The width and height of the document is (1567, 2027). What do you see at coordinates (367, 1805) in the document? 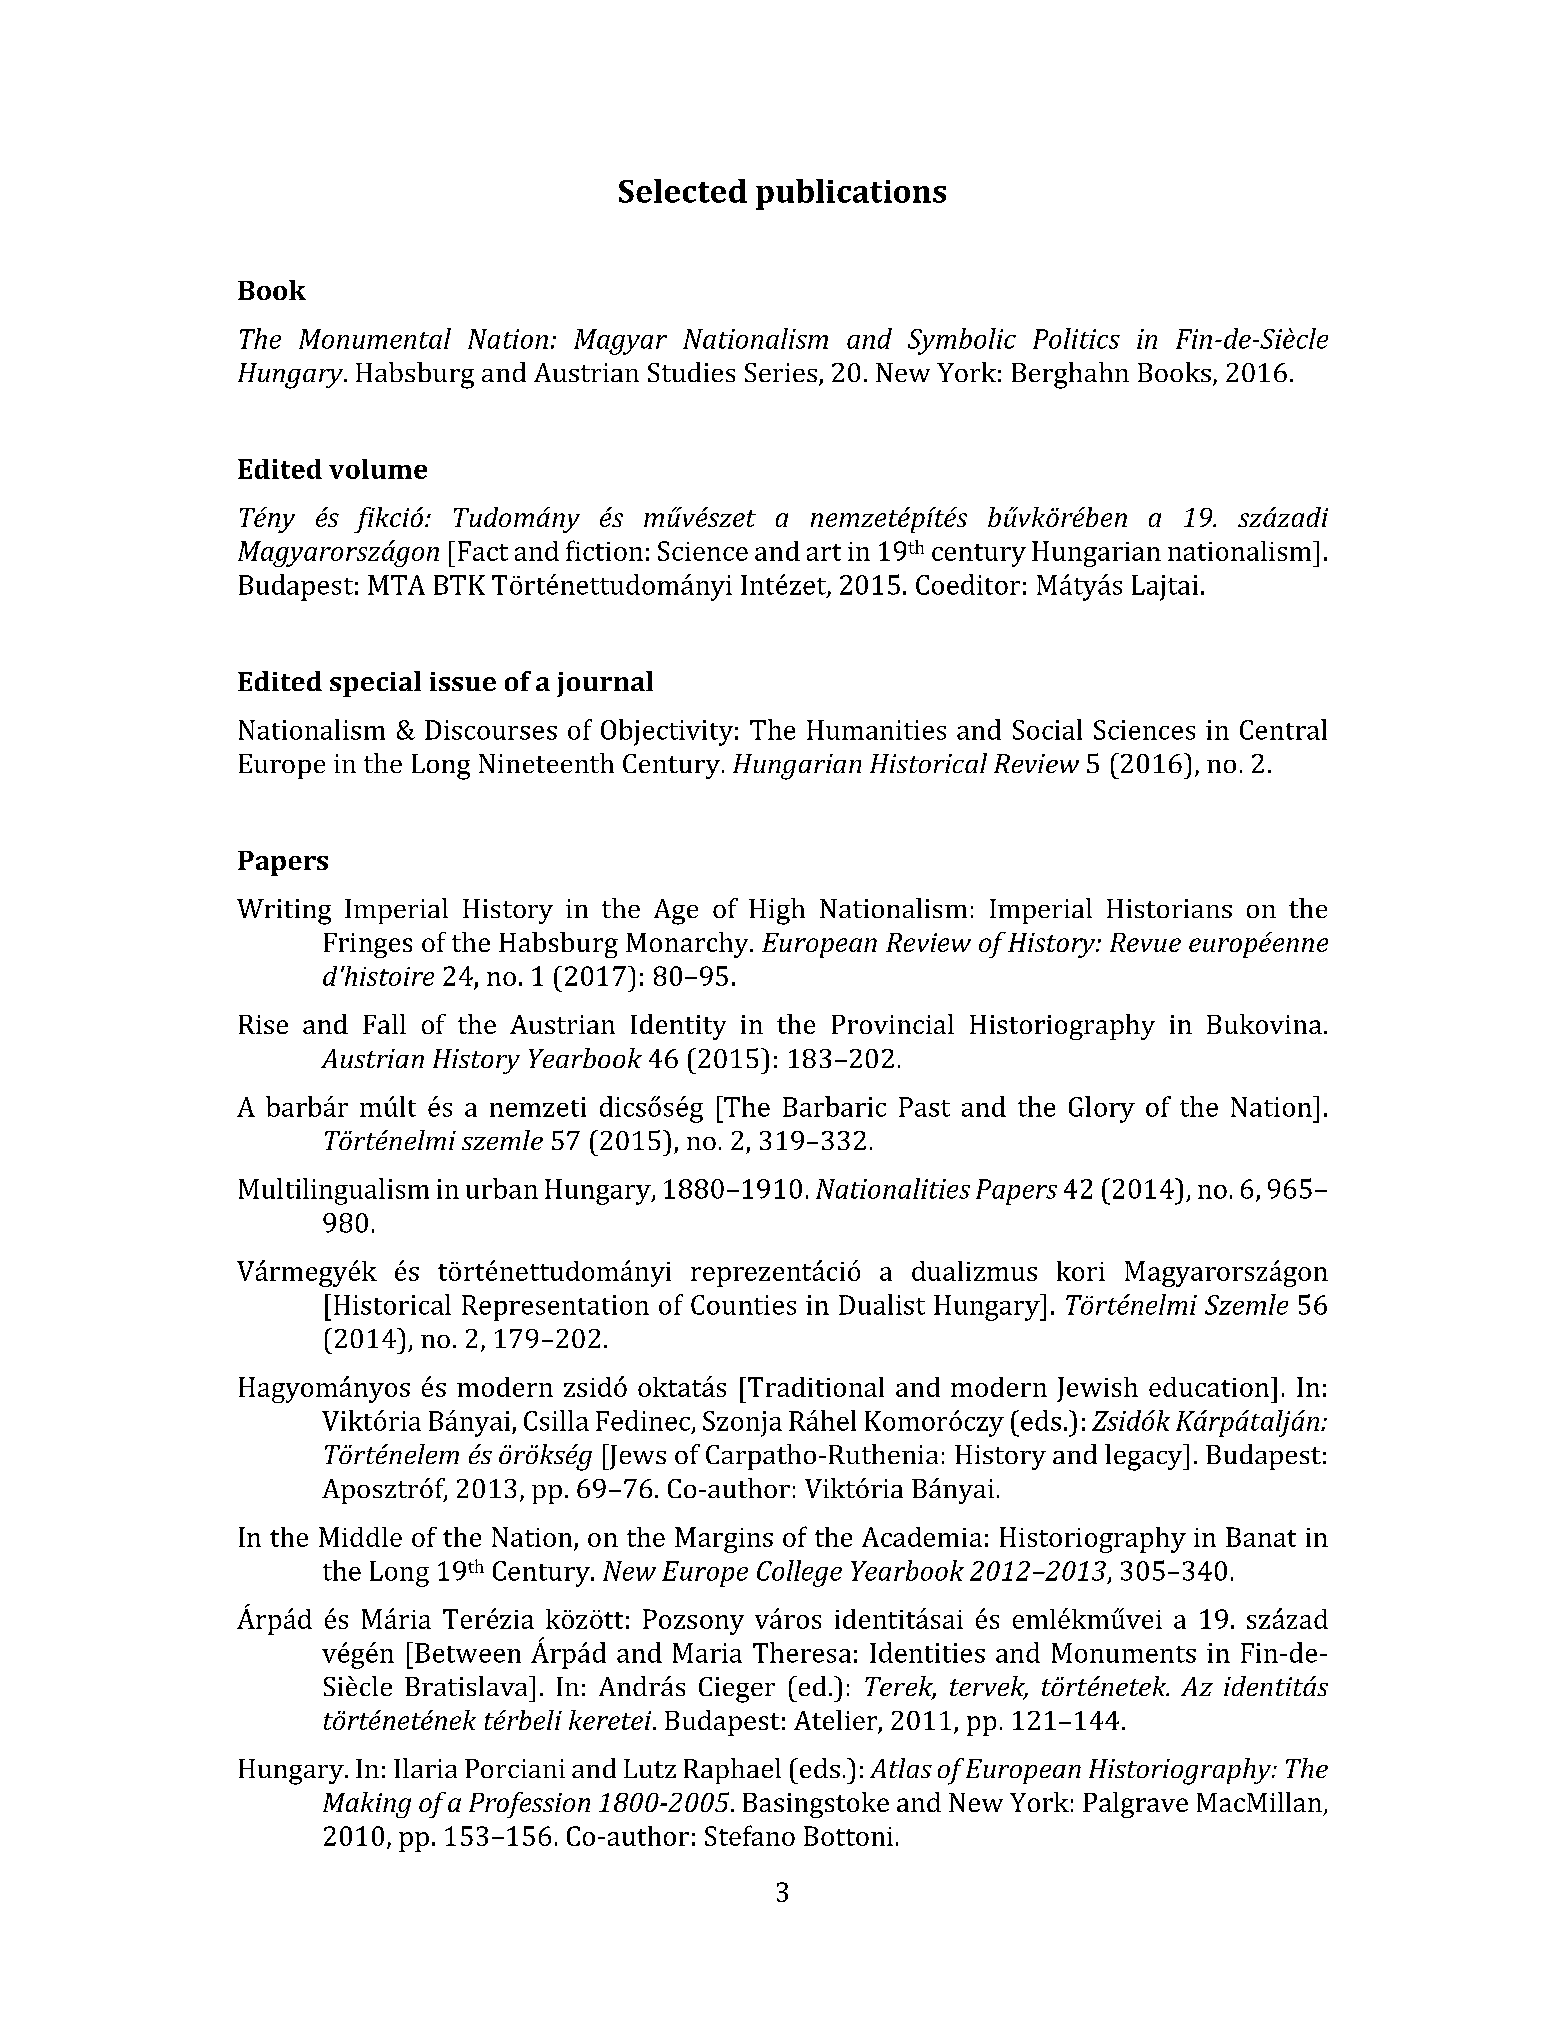
I see `Making` at bounding box center [367, 1805].
